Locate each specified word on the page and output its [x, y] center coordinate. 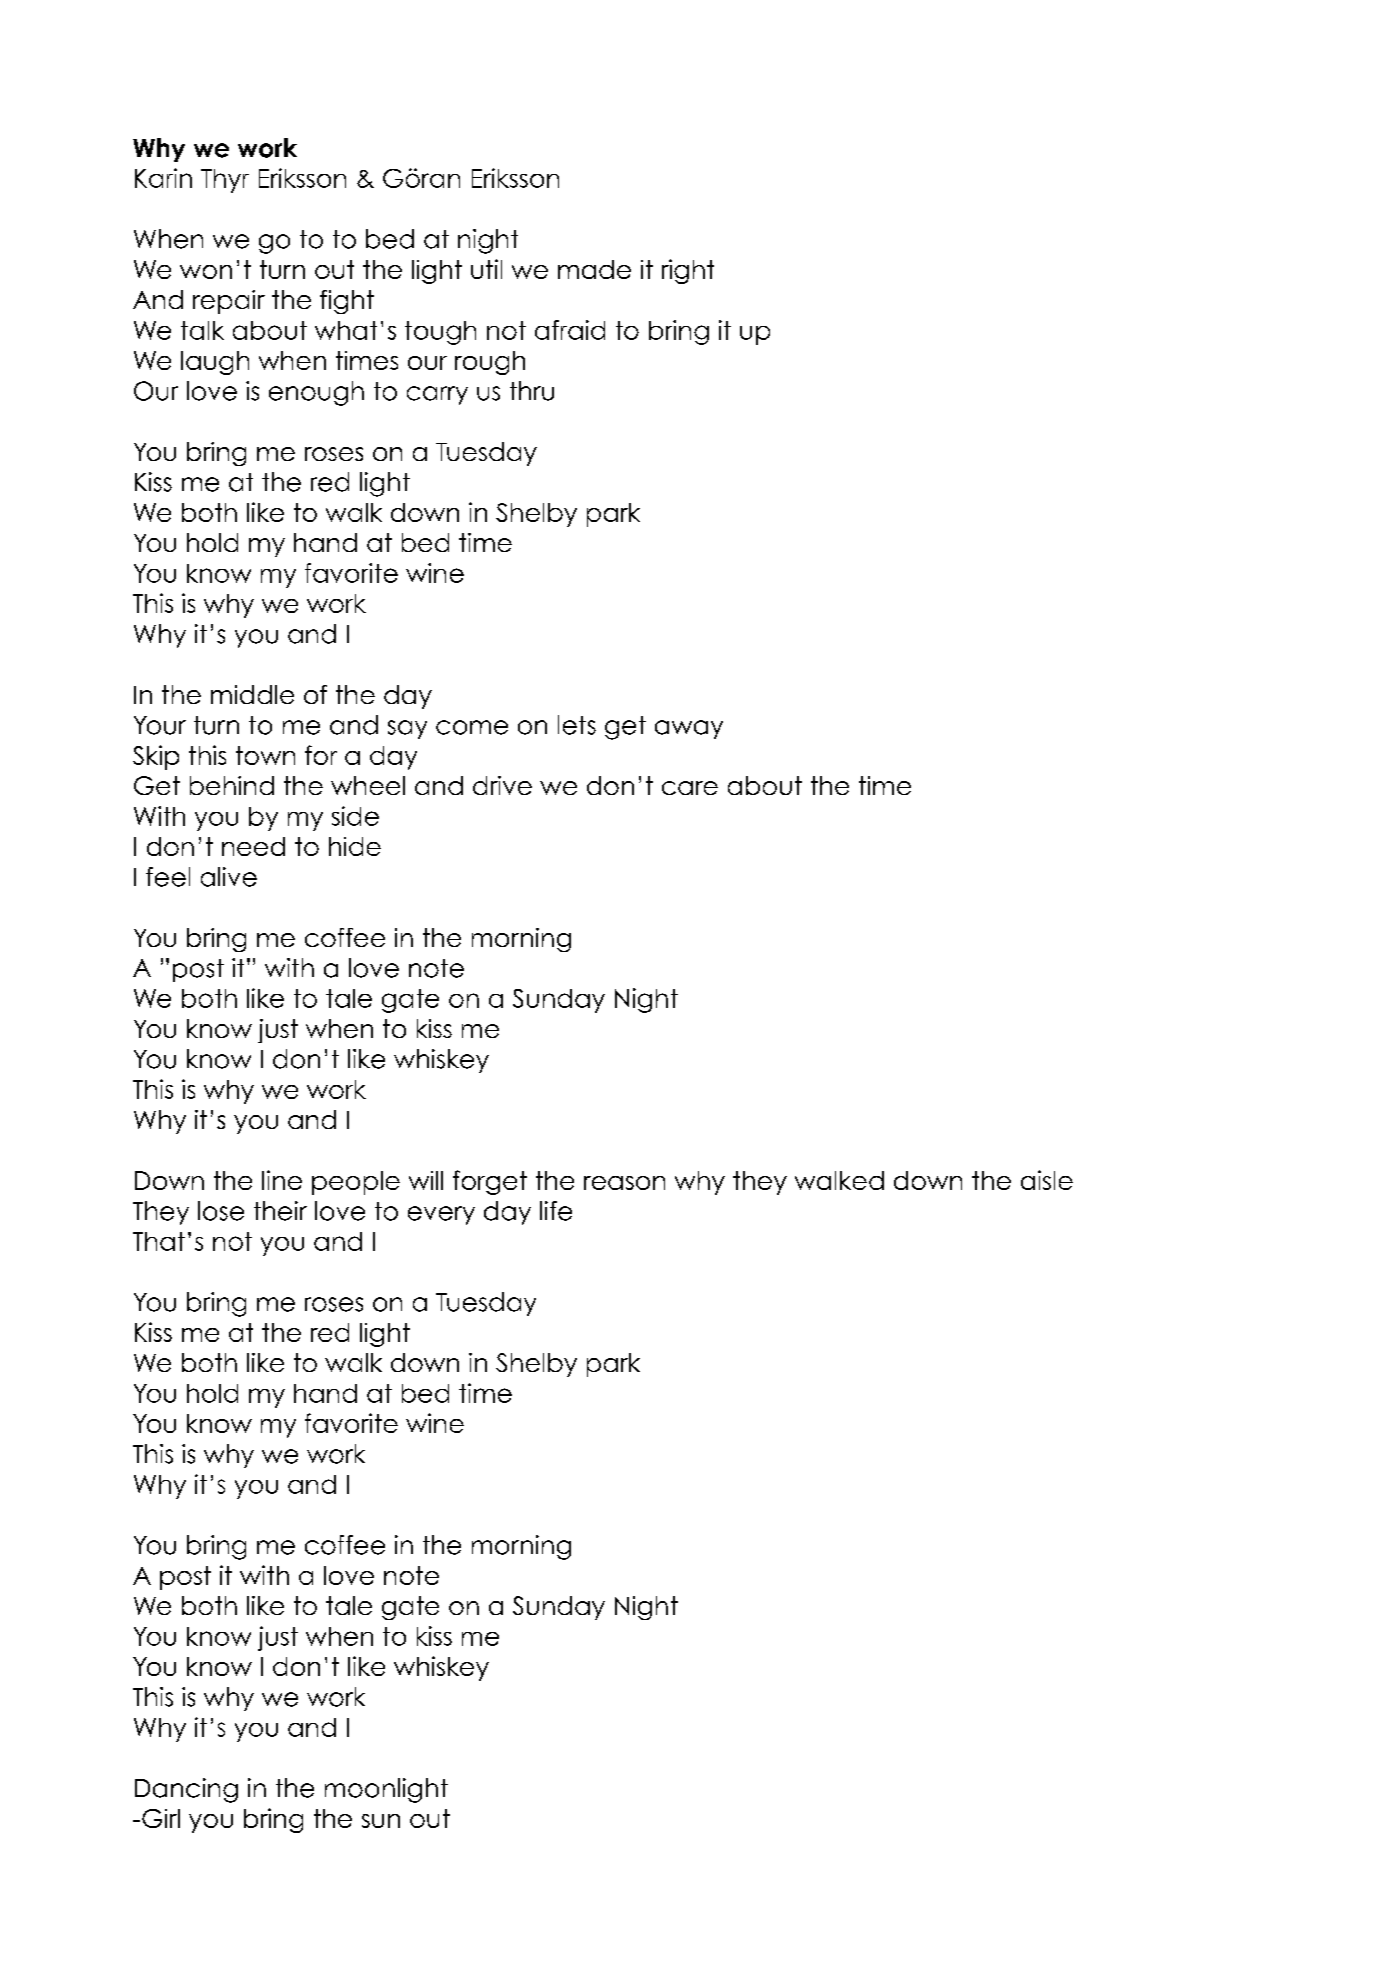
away [689, 729]
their [280, 1211]
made [594, 269]
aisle [1047, 1180]
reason [624, 1183]
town [265, 755]
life [556, 1211]
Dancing [186, 1790]
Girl [161, 1818]
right [688, 271]
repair [229, 302]
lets [577, 725]
